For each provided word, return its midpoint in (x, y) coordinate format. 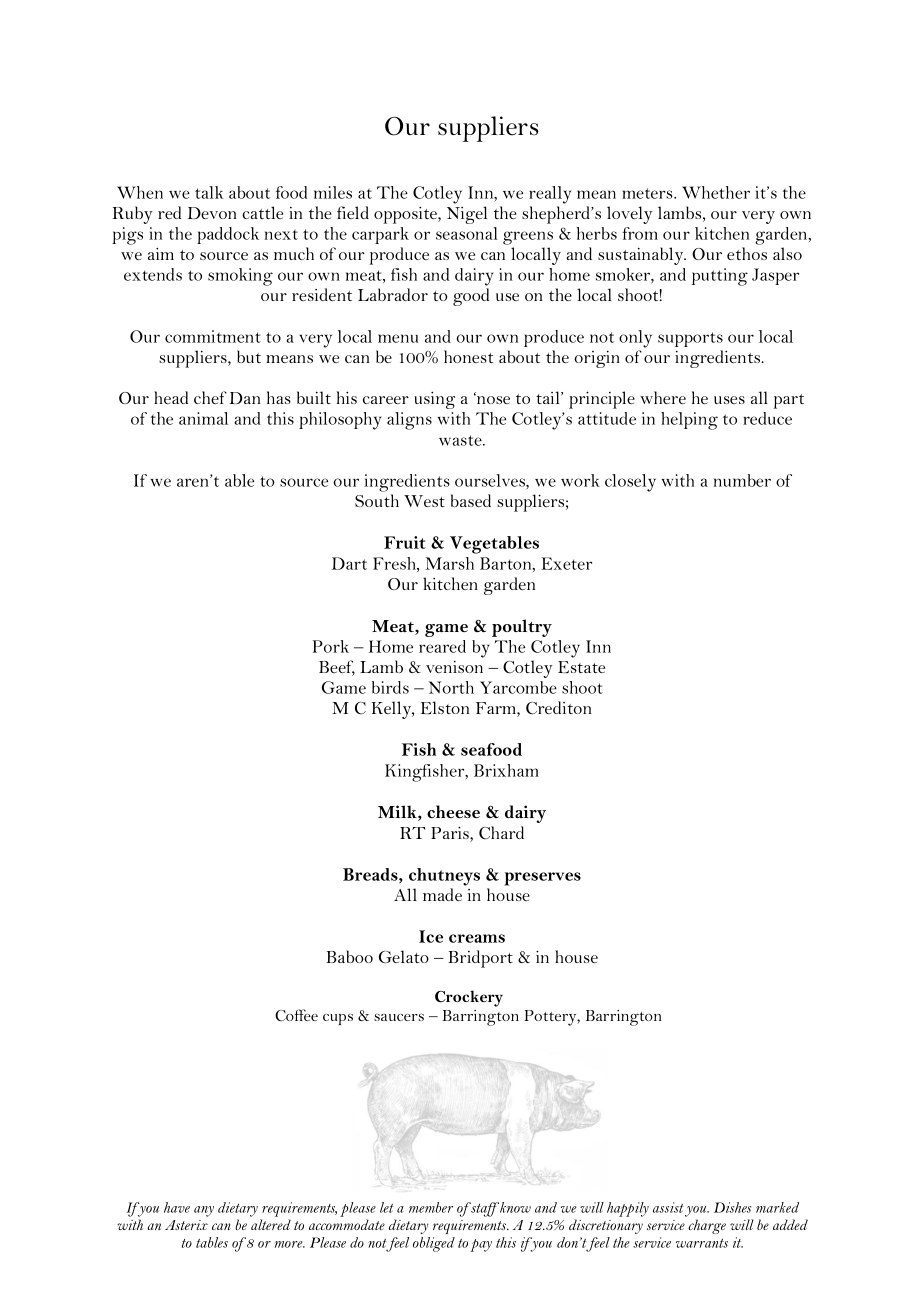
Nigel (467, 215)
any (204, 1211)
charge (707, 1226)
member (431, 1207)
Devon (212, 213)
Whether (716, 192)
